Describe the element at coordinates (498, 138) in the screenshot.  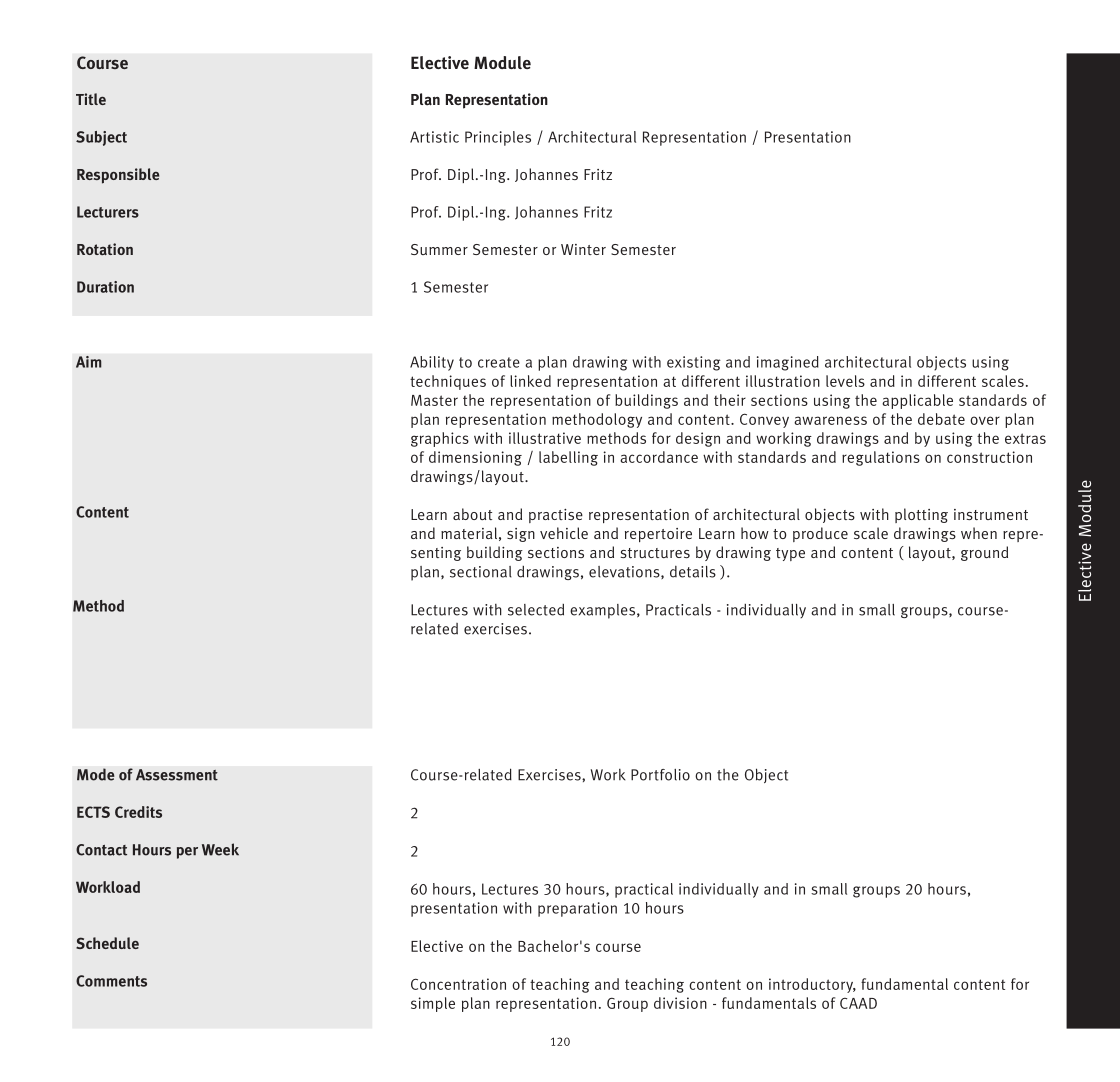
I see `Principles` at that location.
